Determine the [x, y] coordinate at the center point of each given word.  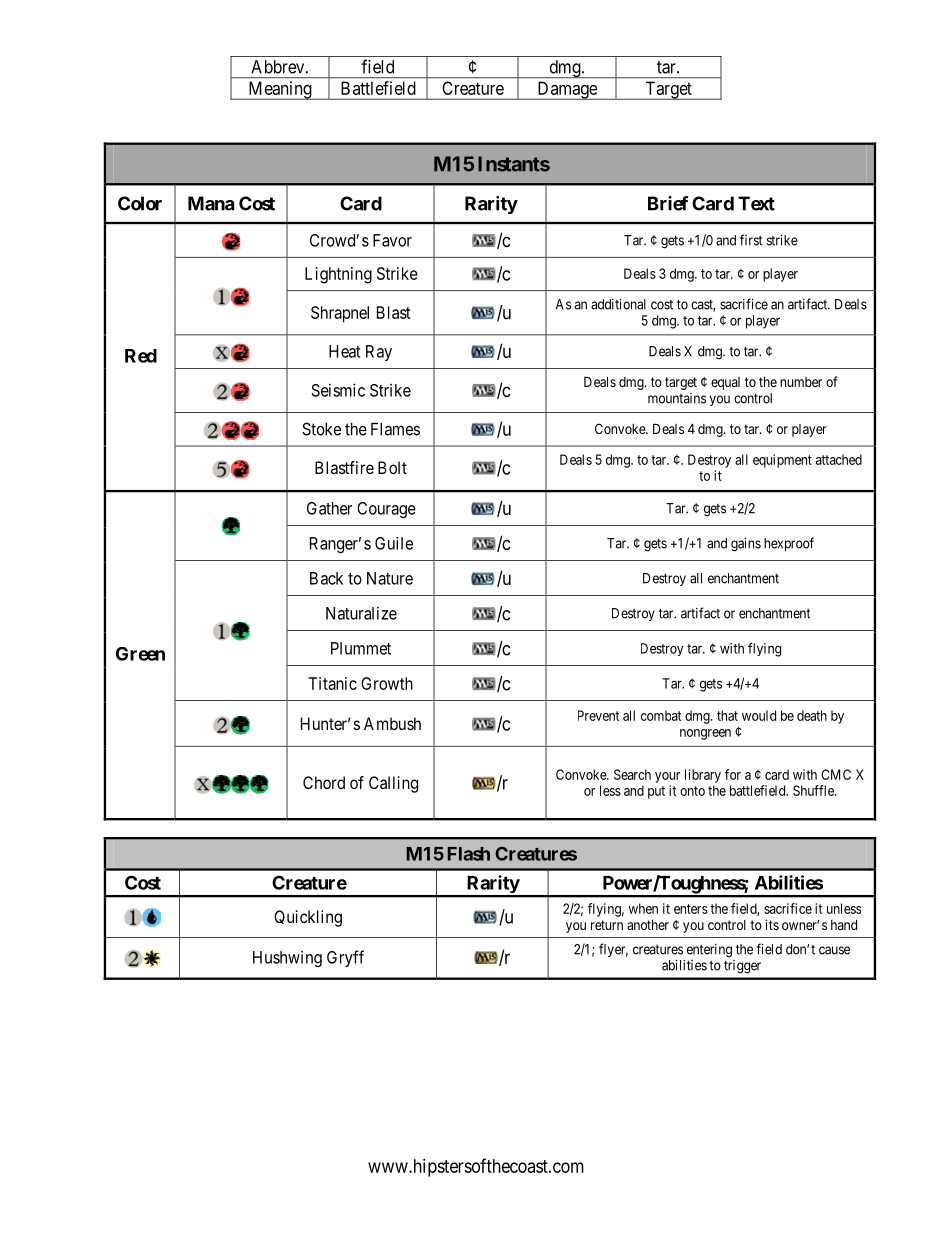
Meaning [280, 90]
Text [756, 203]
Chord [324, 782]
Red [141, 356]
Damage [567, 90]
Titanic [332, 683]
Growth [387, 683]
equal [725, 383]
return [607, 925]
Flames [395, 429]
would [759, 715]
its [772, 924]
